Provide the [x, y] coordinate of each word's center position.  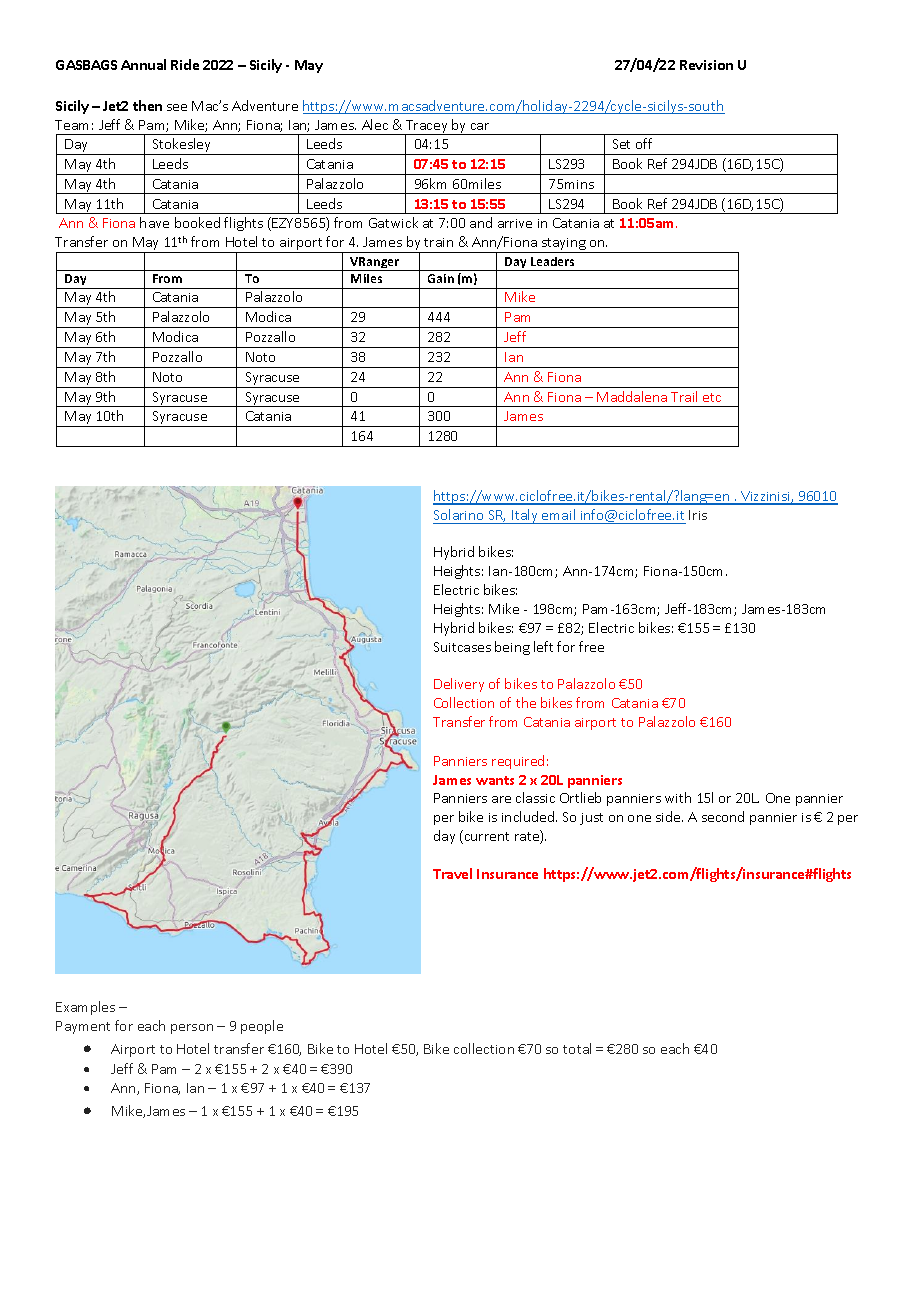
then [147, 105]
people [262, 1027]
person [192, 1029]
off [644, 143]
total [577, 1048]
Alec [375, 124]
